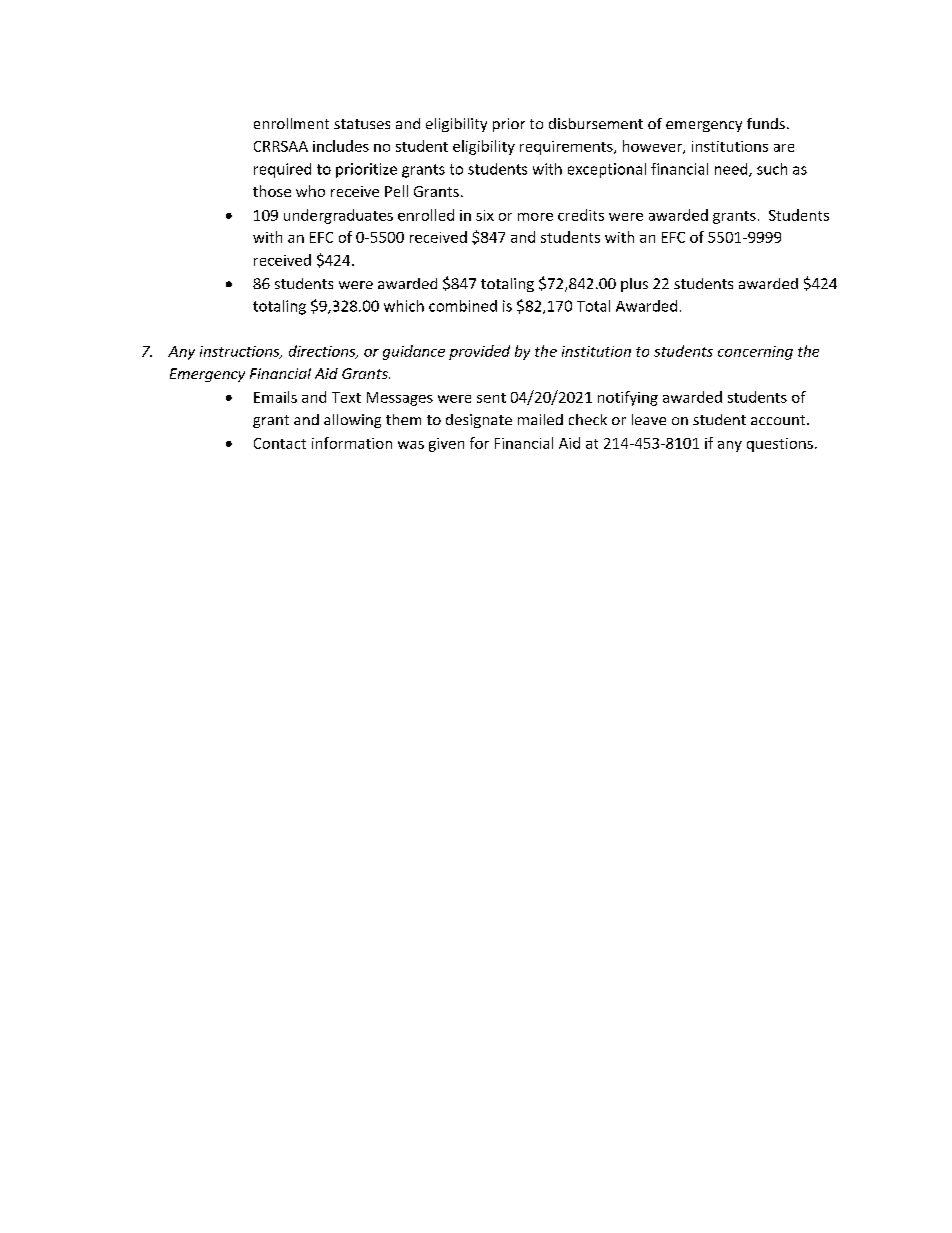 This document has width=952, height=1233. I want to click on enrollment, so click(291, 123).
